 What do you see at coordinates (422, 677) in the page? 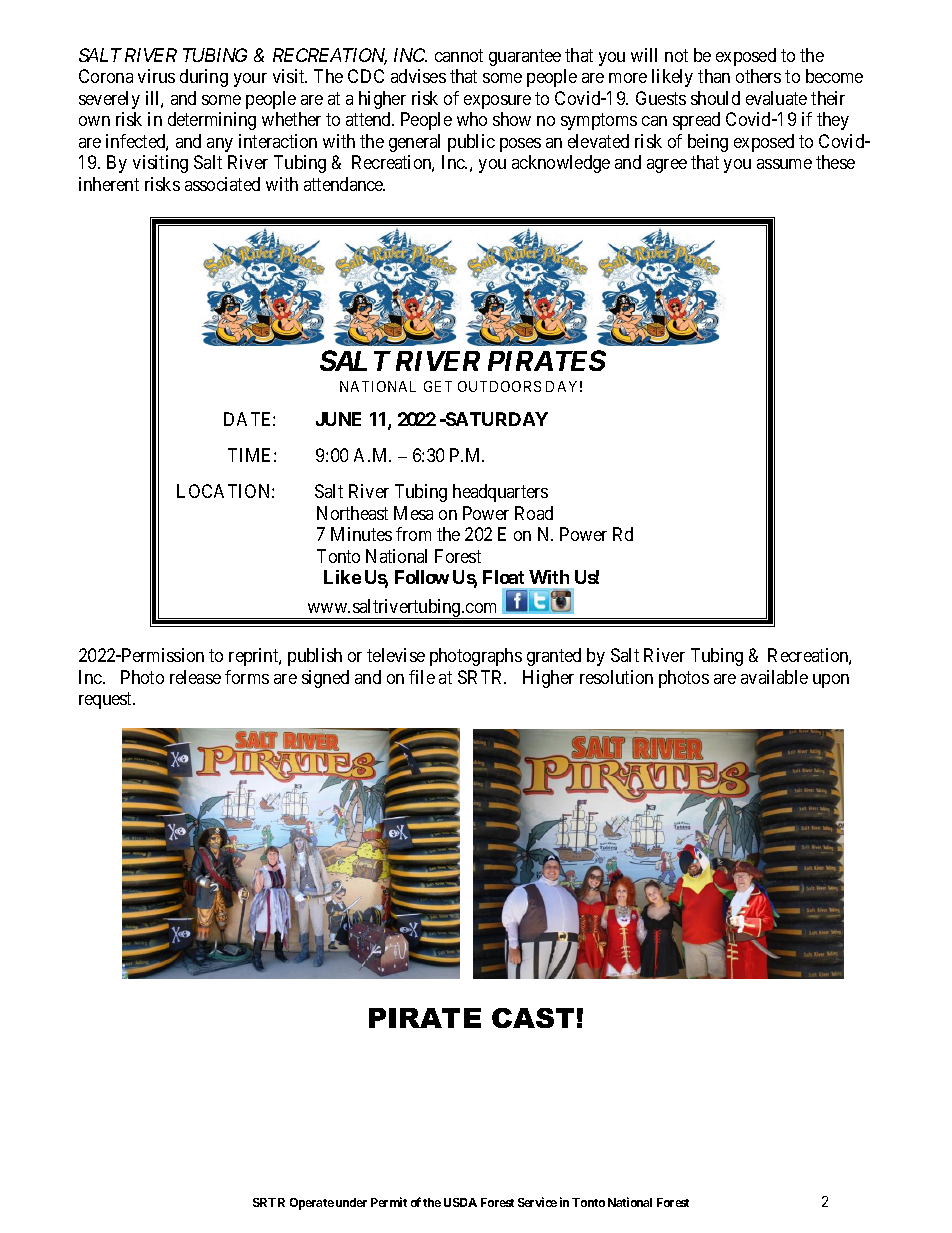
I see `file` at bounding box center [422, 677].
